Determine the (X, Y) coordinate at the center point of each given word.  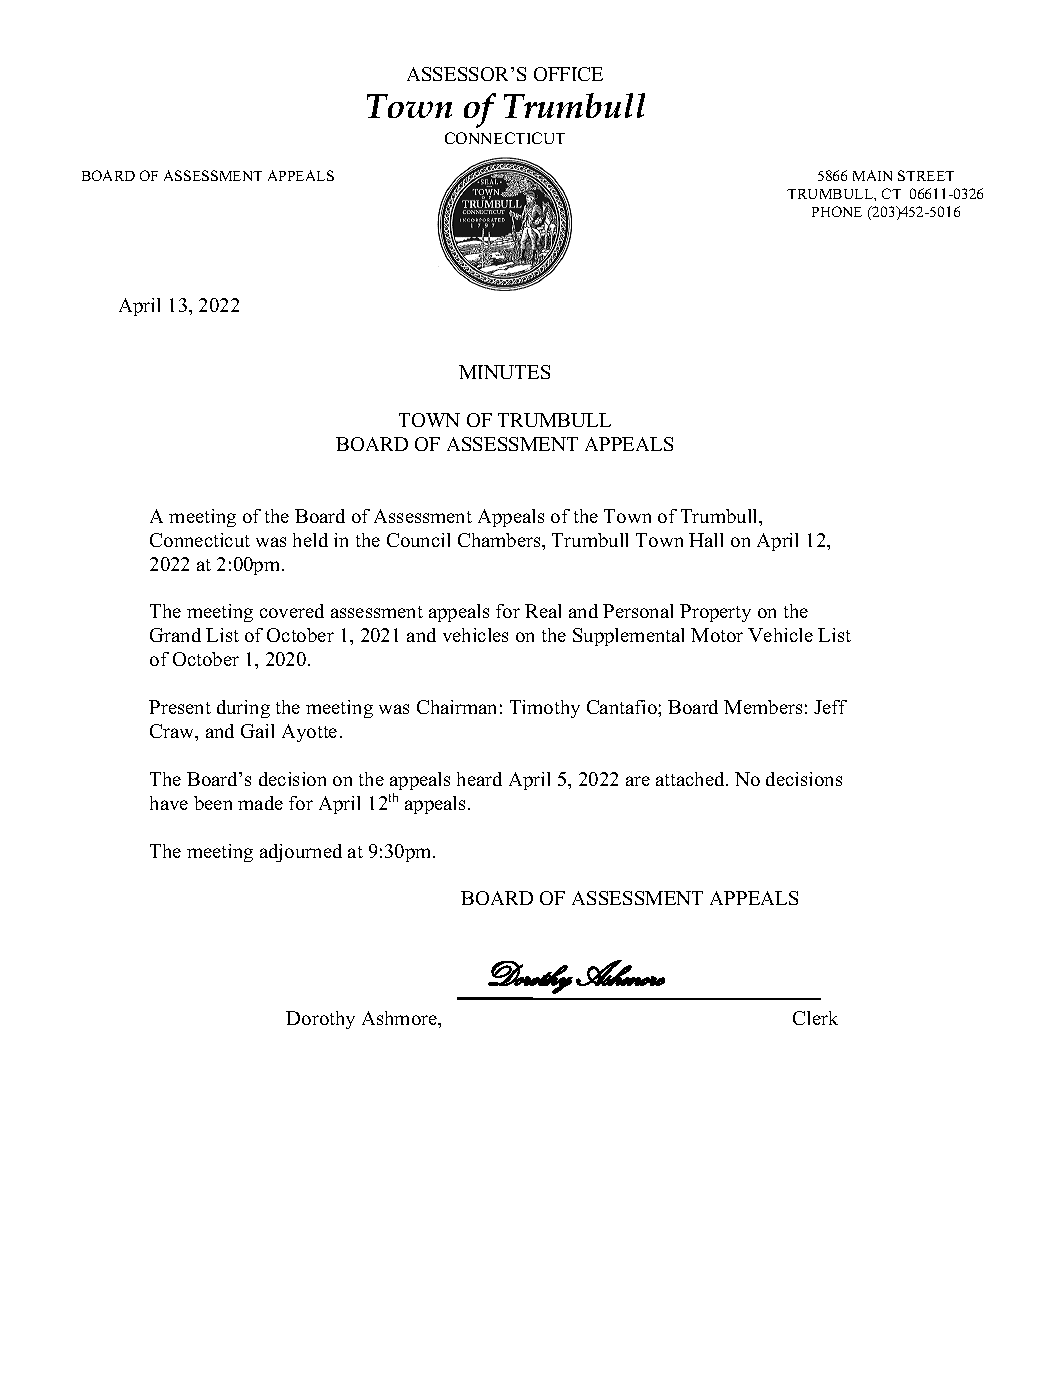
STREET (926, 175)
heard (479, 779)
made (260, 803)
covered (292, 611)
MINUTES (504, 372)
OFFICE (568, 74)
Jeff (830, 707)
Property (715, 613)
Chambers (500, 540)
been (213, 803)
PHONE (837, 211)
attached (691, 779)
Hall (706, 540)
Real (543, 611)
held (310, 540)
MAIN (872, 175)
